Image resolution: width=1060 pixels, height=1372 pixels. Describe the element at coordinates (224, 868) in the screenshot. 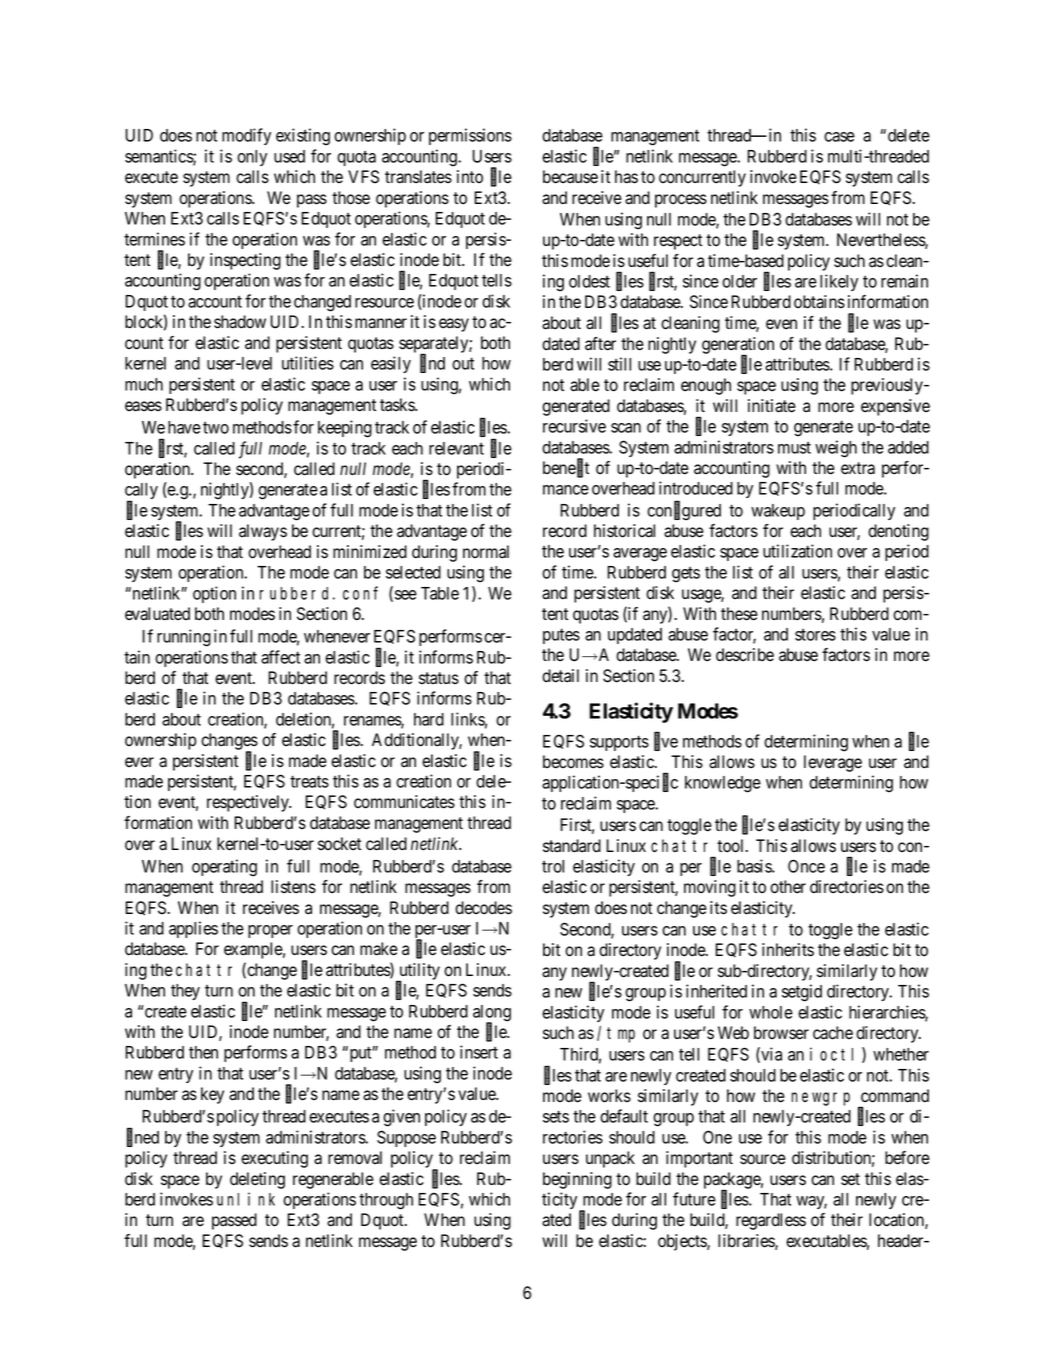

I see `operating` at that location.
